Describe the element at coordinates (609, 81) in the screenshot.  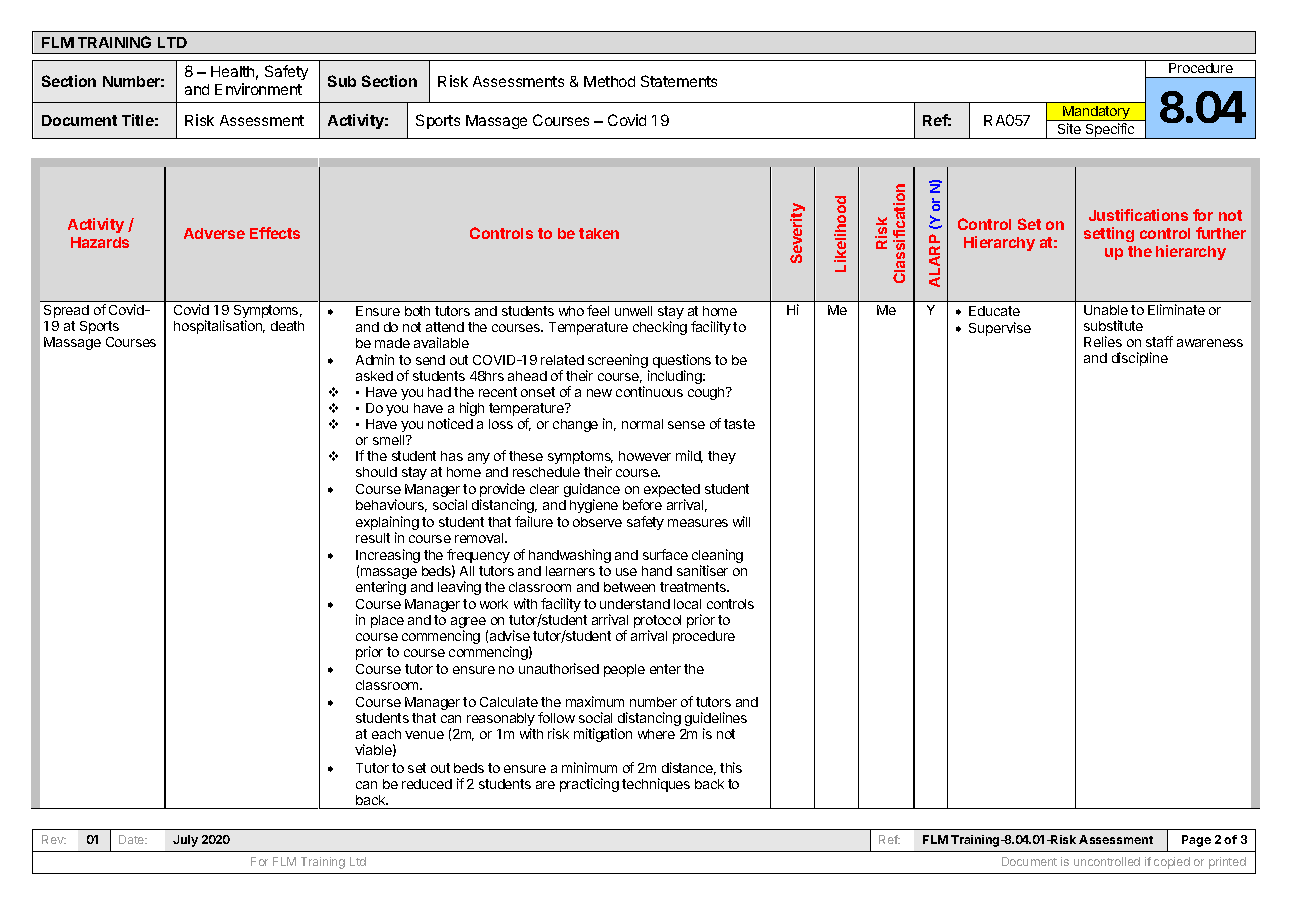
I see `Method` at that location.
